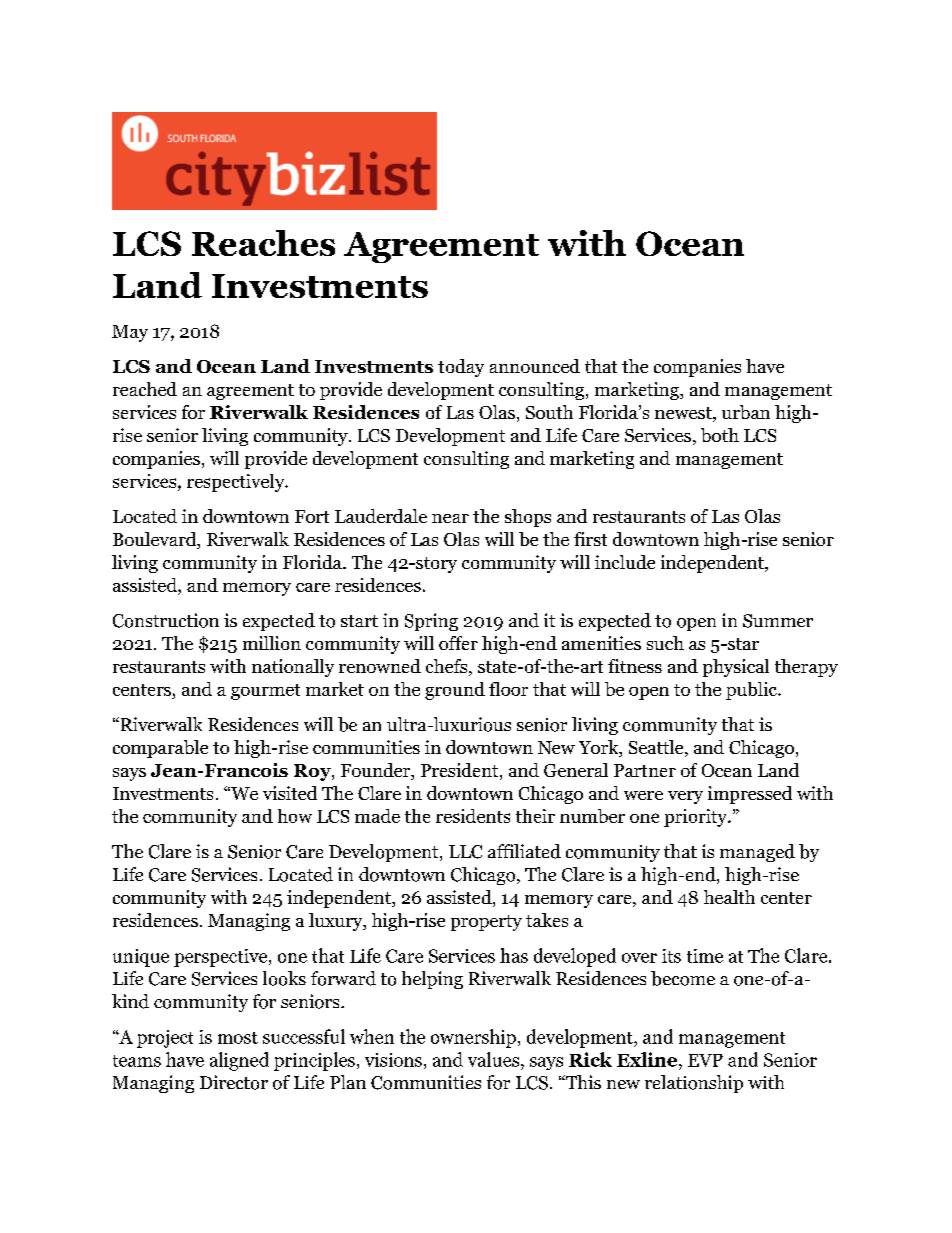 The height and width of the screenshot is (1233, 952). Describe the element at coordinates (263, 243) in the screenshot. I see `Reaches` at that location.
